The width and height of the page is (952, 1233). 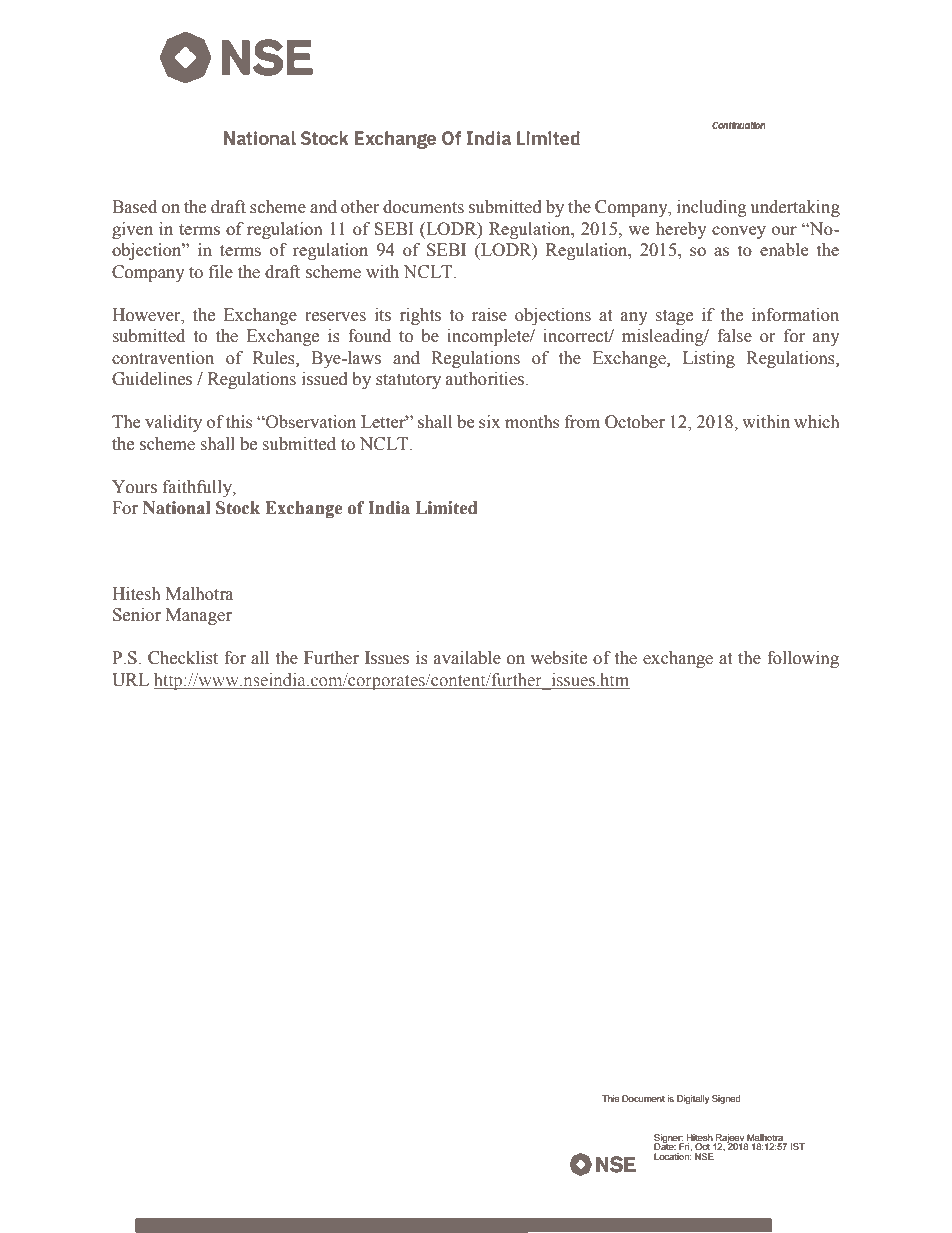 I want to click on Stock, so click(x=238, y=508).
